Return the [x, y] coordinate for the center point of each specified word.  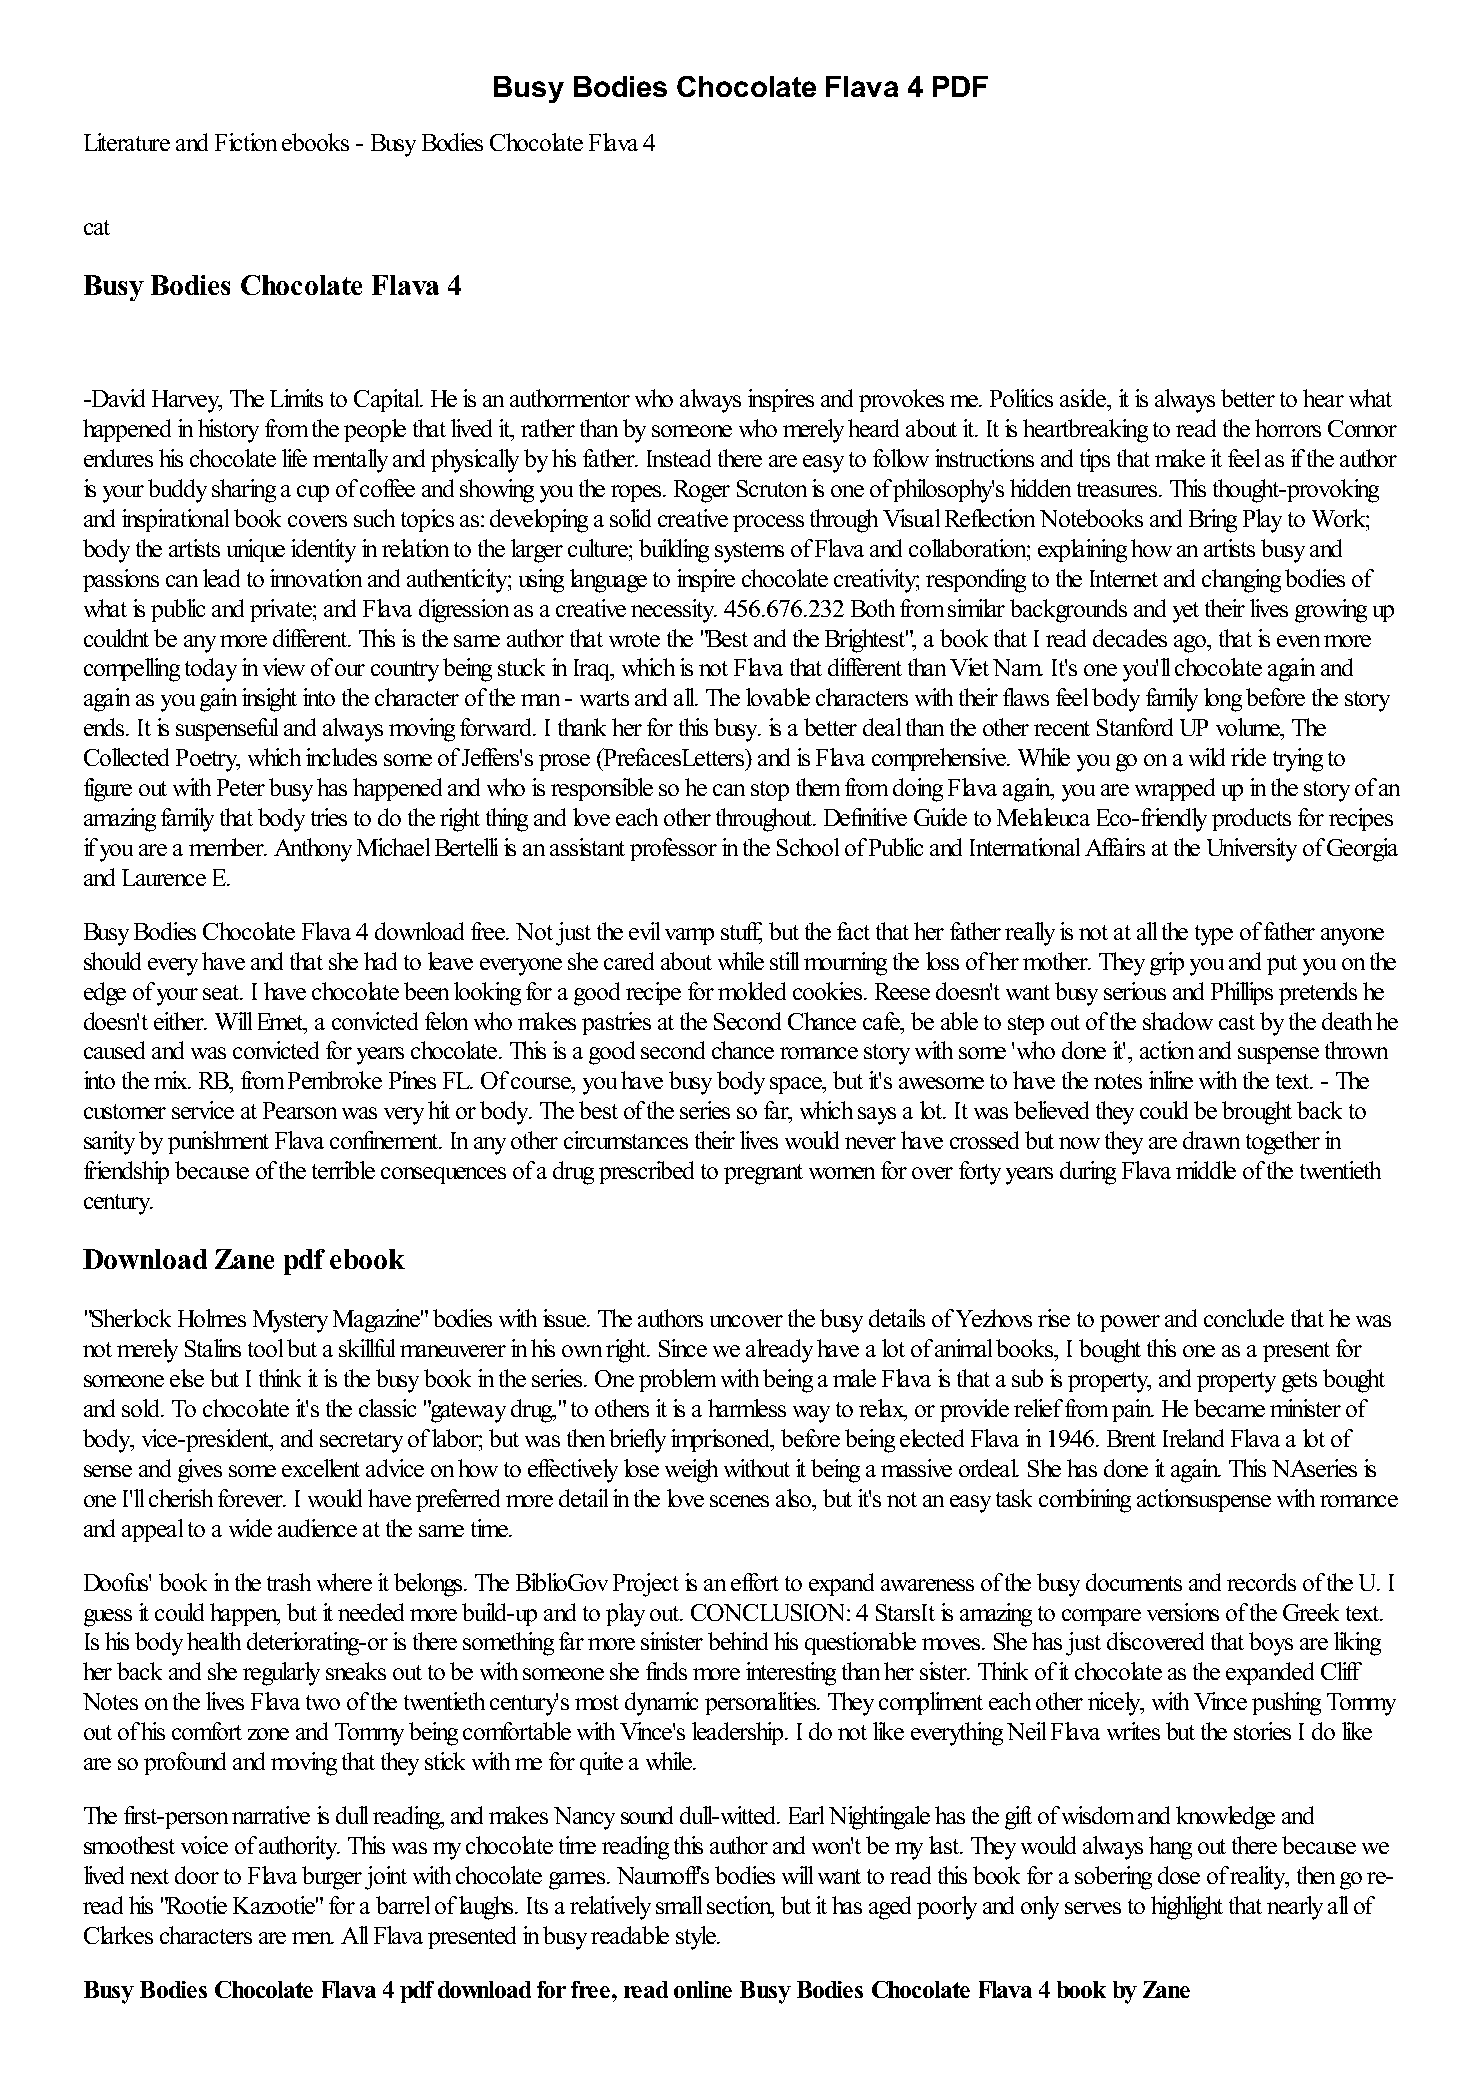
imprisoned [722, 1440]
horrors [1288, 428]
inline [1171, 1080]
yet [1186, 612]
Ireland [1193, 1438]
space [797, 1085]
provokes [901, 400]
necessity [674, 611]
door [197, 1875]
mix [172, 1080]
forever [252, 1498]
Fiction [246, 142]
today [211, 670]
